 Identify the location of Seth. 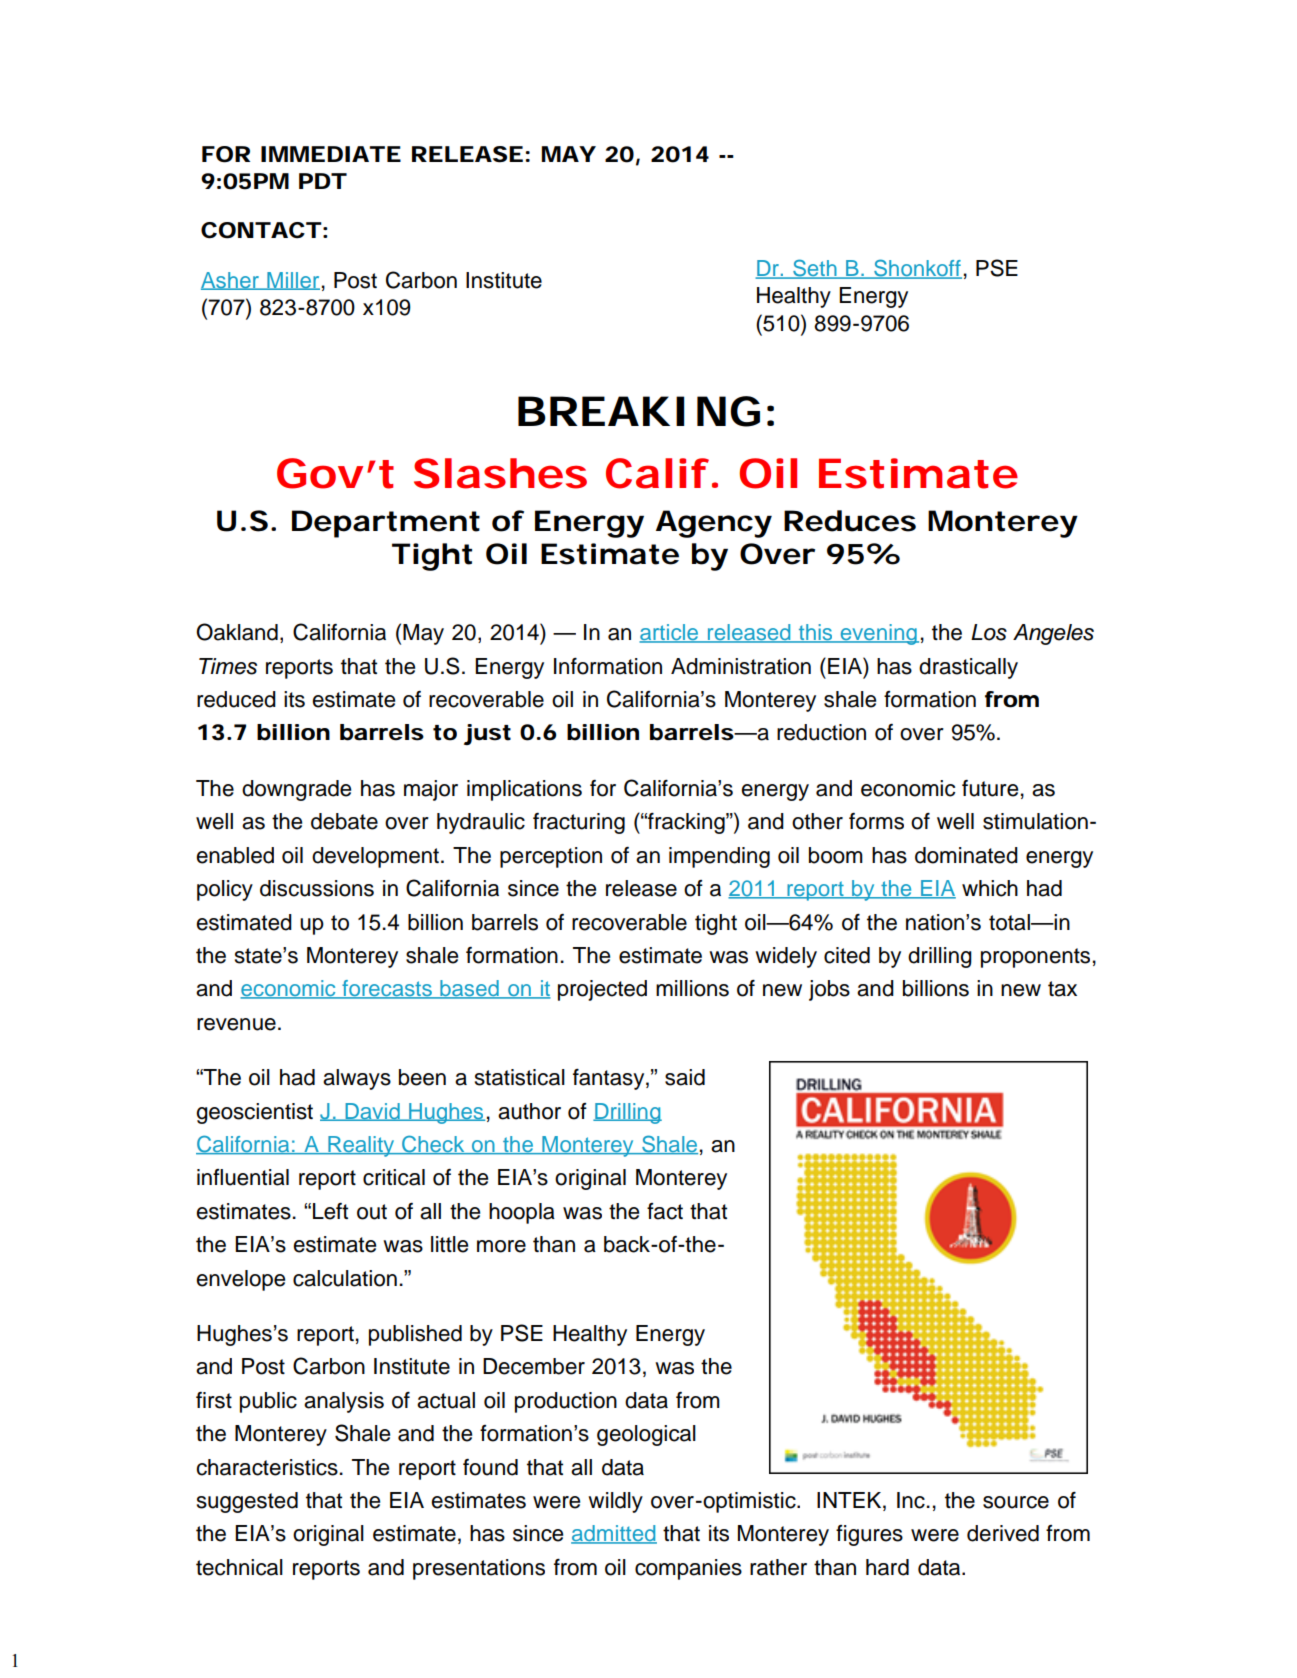
(815, 269).
